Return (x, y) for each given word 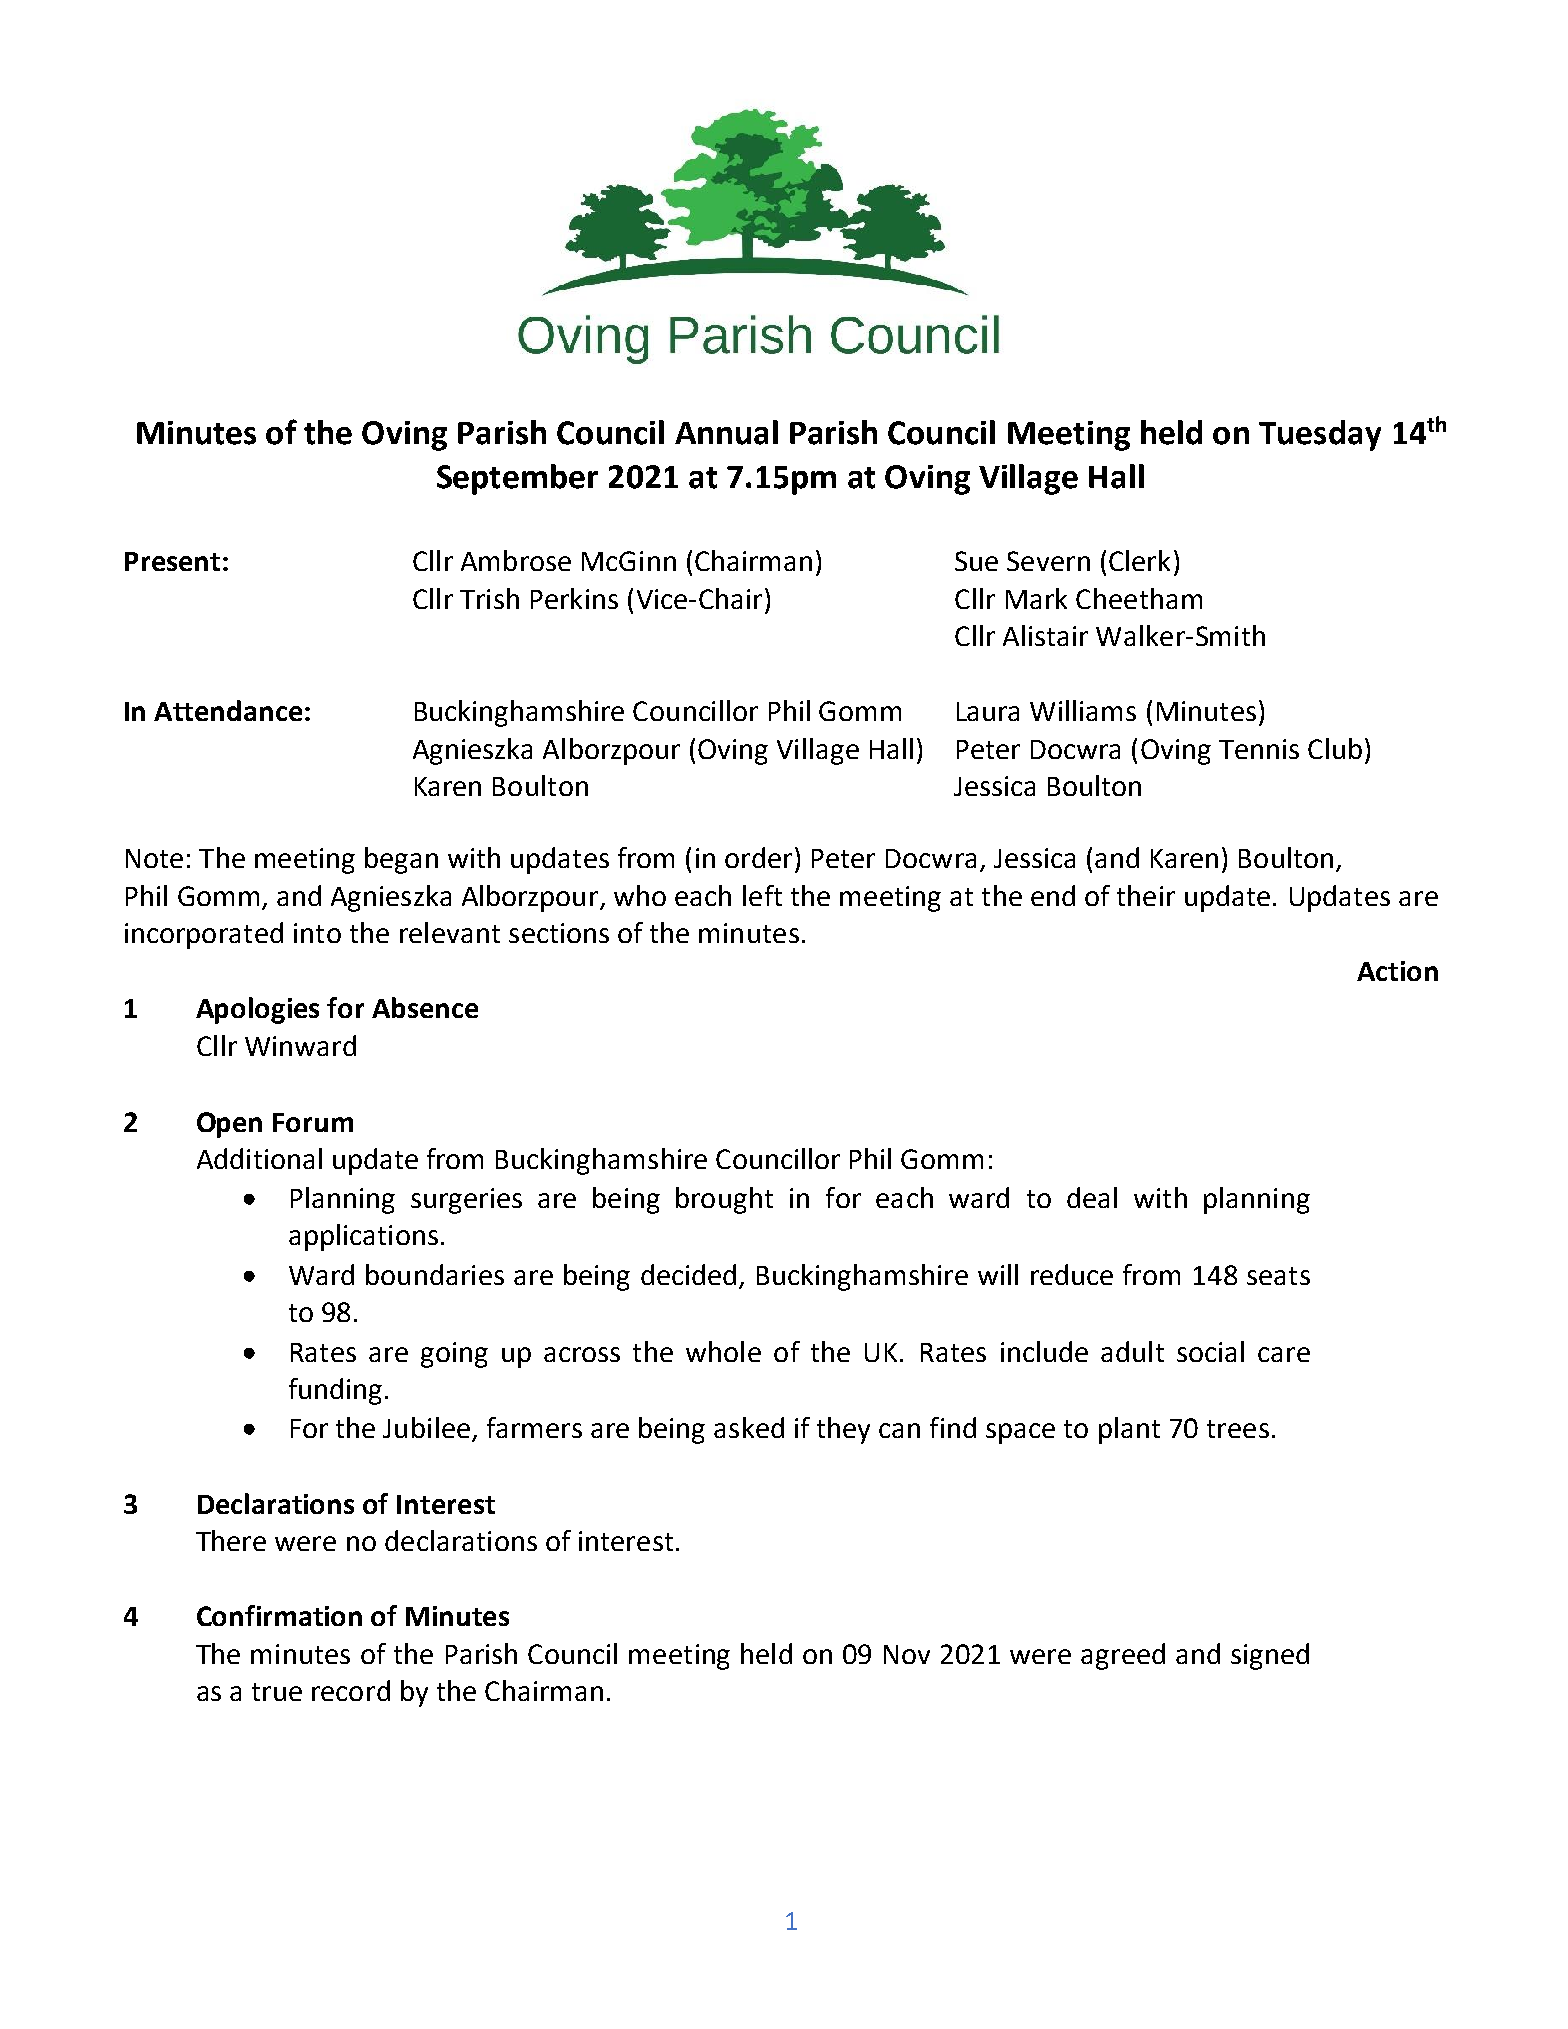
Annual (726, 432)
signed (1270, 1656)
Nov (907, 1654)
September (517, 479)
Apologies (257, 1010)
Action (1397, 971)
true (277, 1692)
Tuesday (1320, 435)
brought (724, 1200)
